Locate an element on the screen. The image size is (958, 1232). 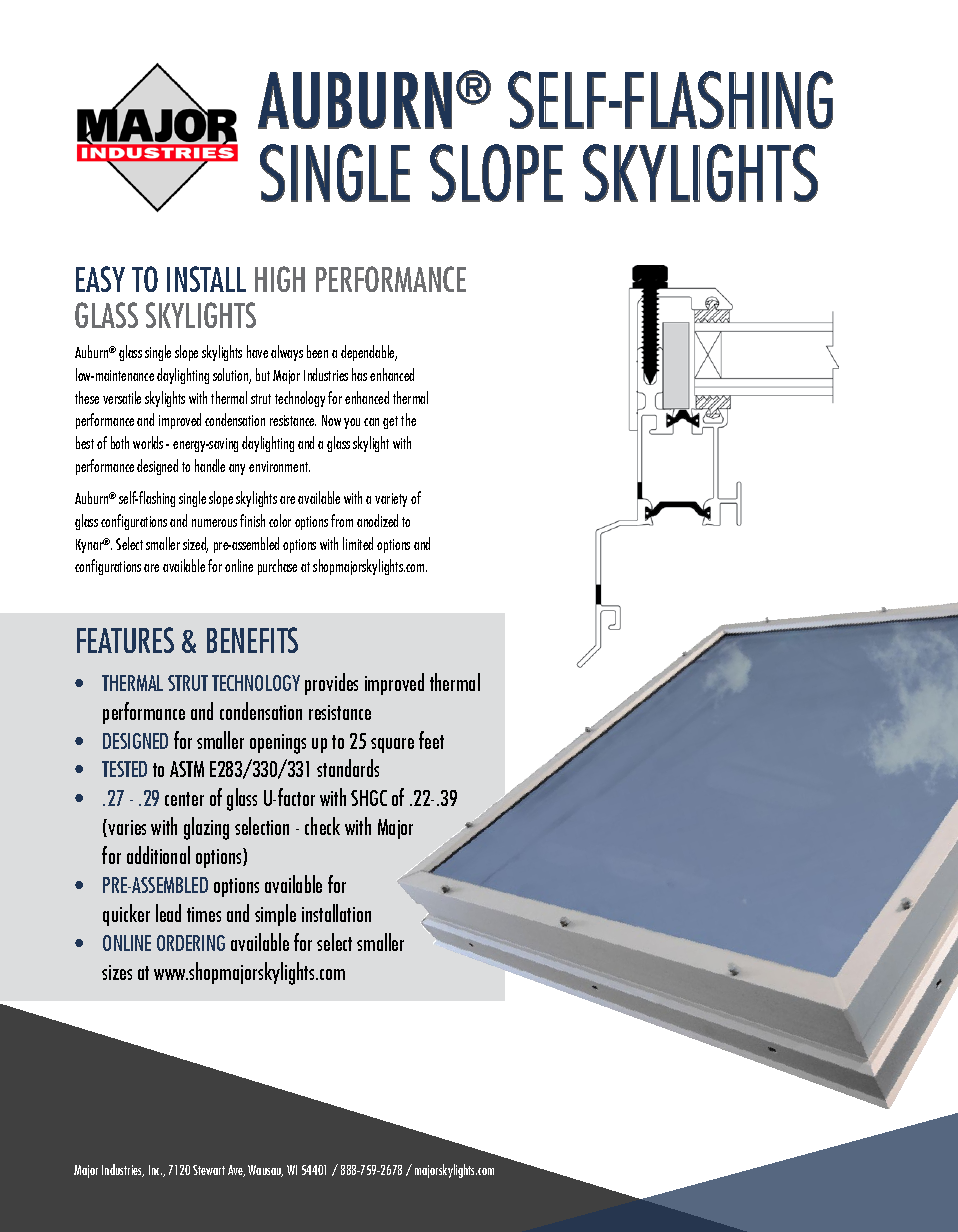
quicker is located at coordinates (126, 915).
